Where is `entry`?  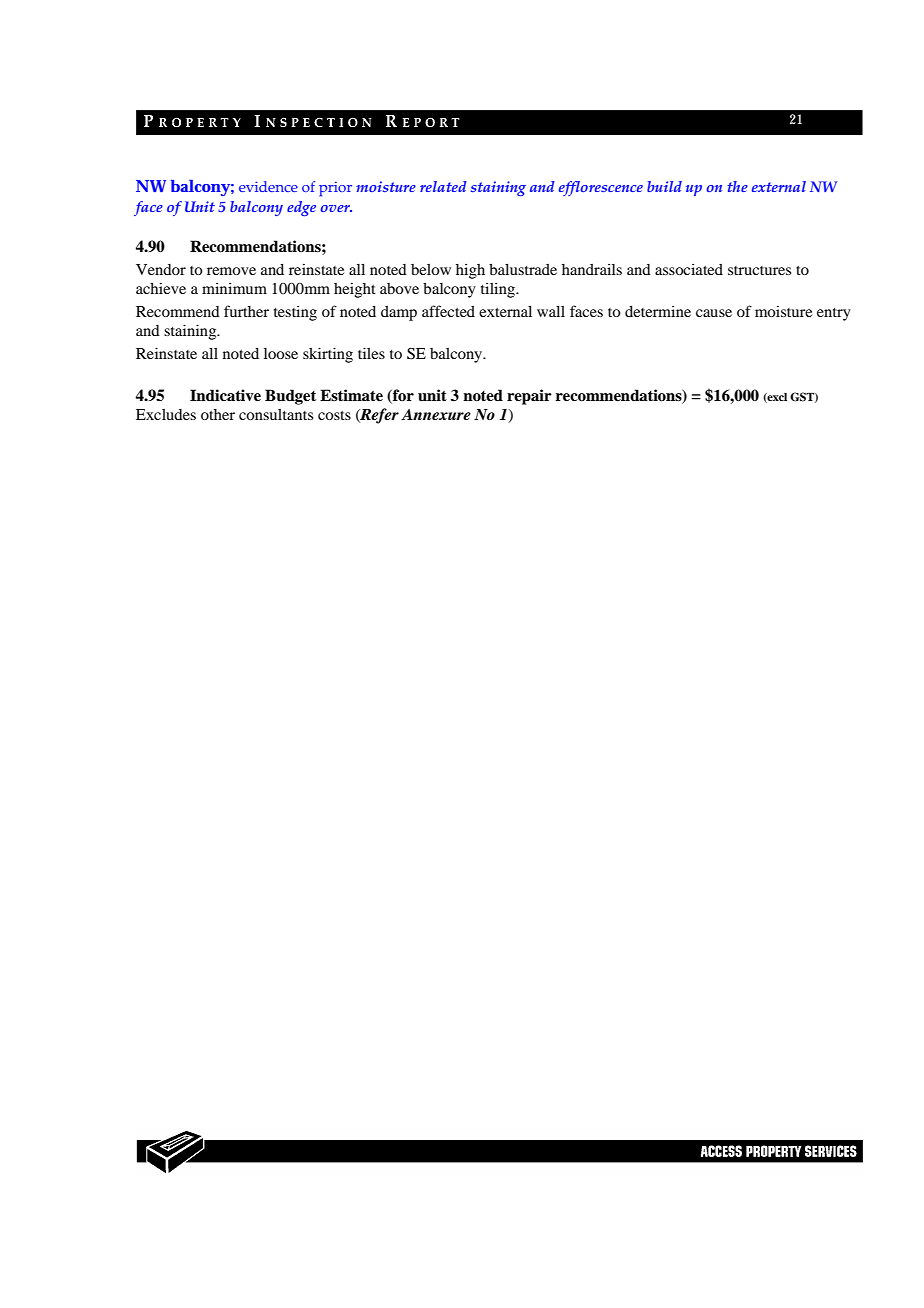 entry is located at coordinates (834, 314).
